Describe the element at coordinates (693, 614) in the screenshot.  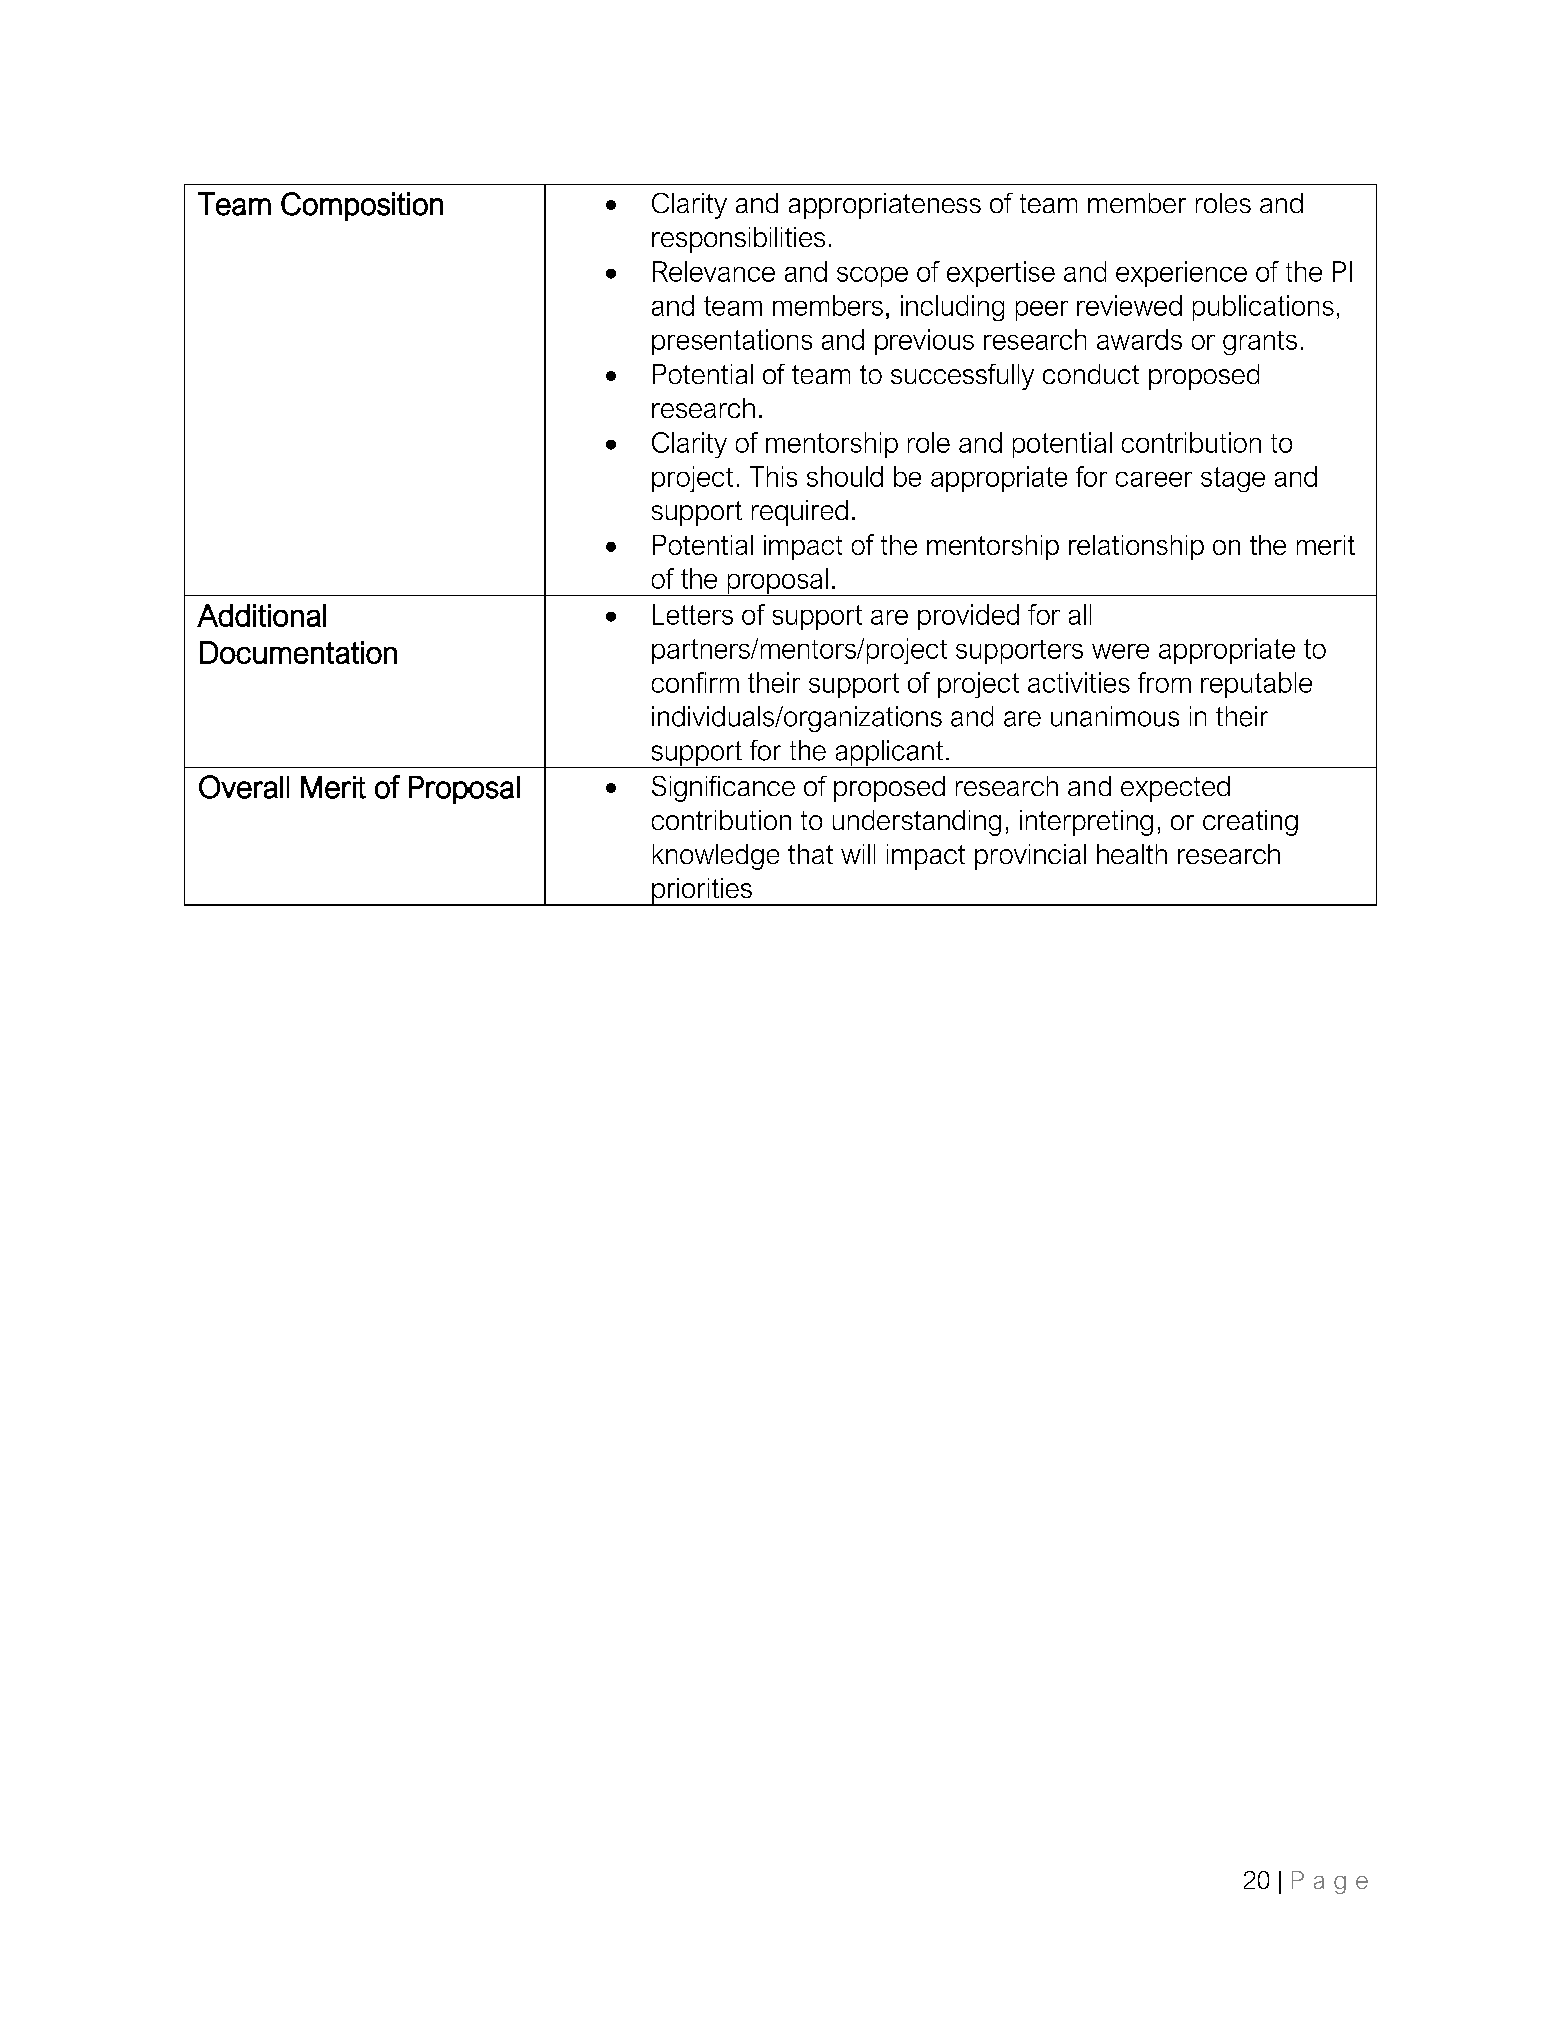
I see `Letters` at that location.
